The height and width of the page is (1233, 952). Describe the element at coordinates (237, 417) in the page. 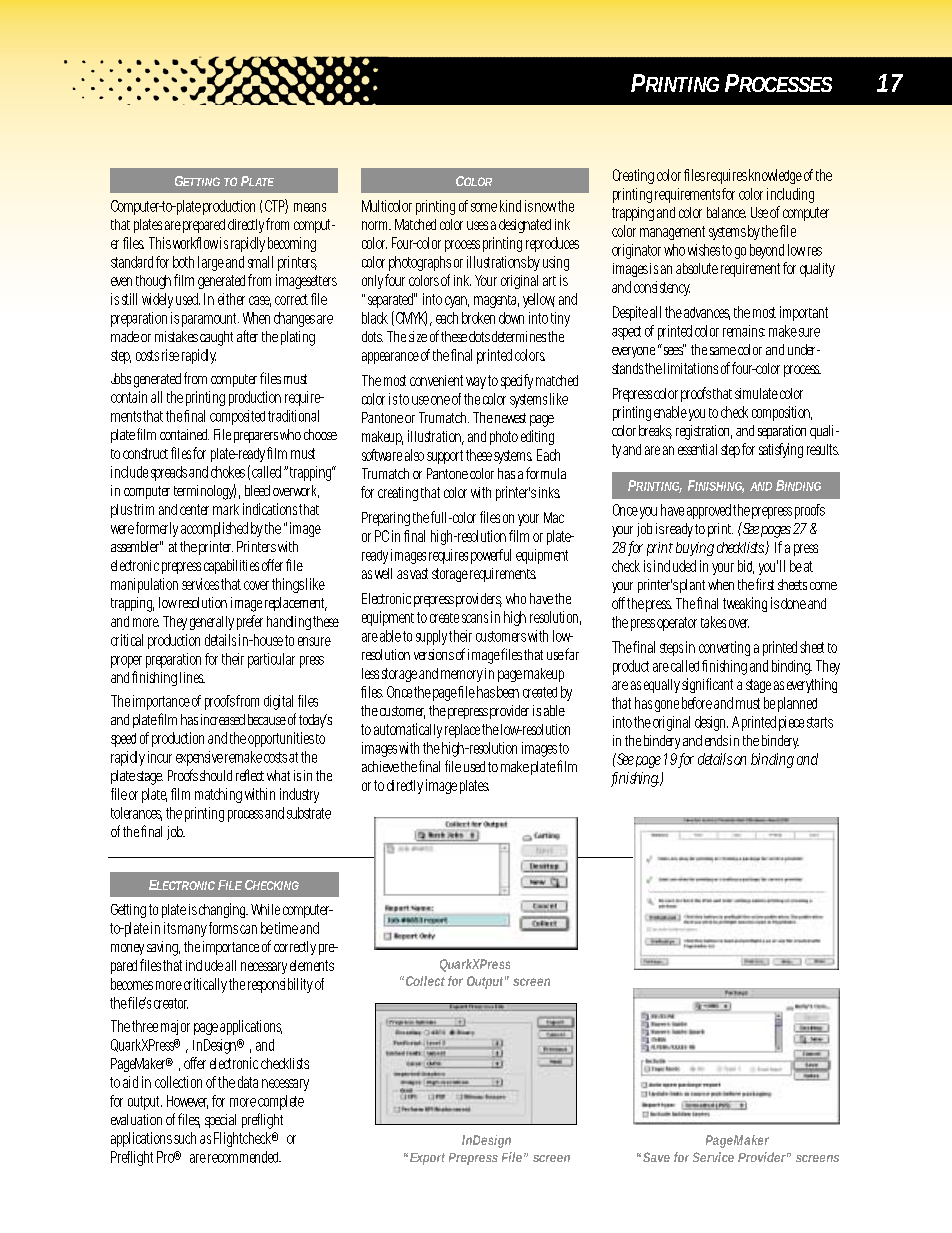

I see `composited` at that location.
